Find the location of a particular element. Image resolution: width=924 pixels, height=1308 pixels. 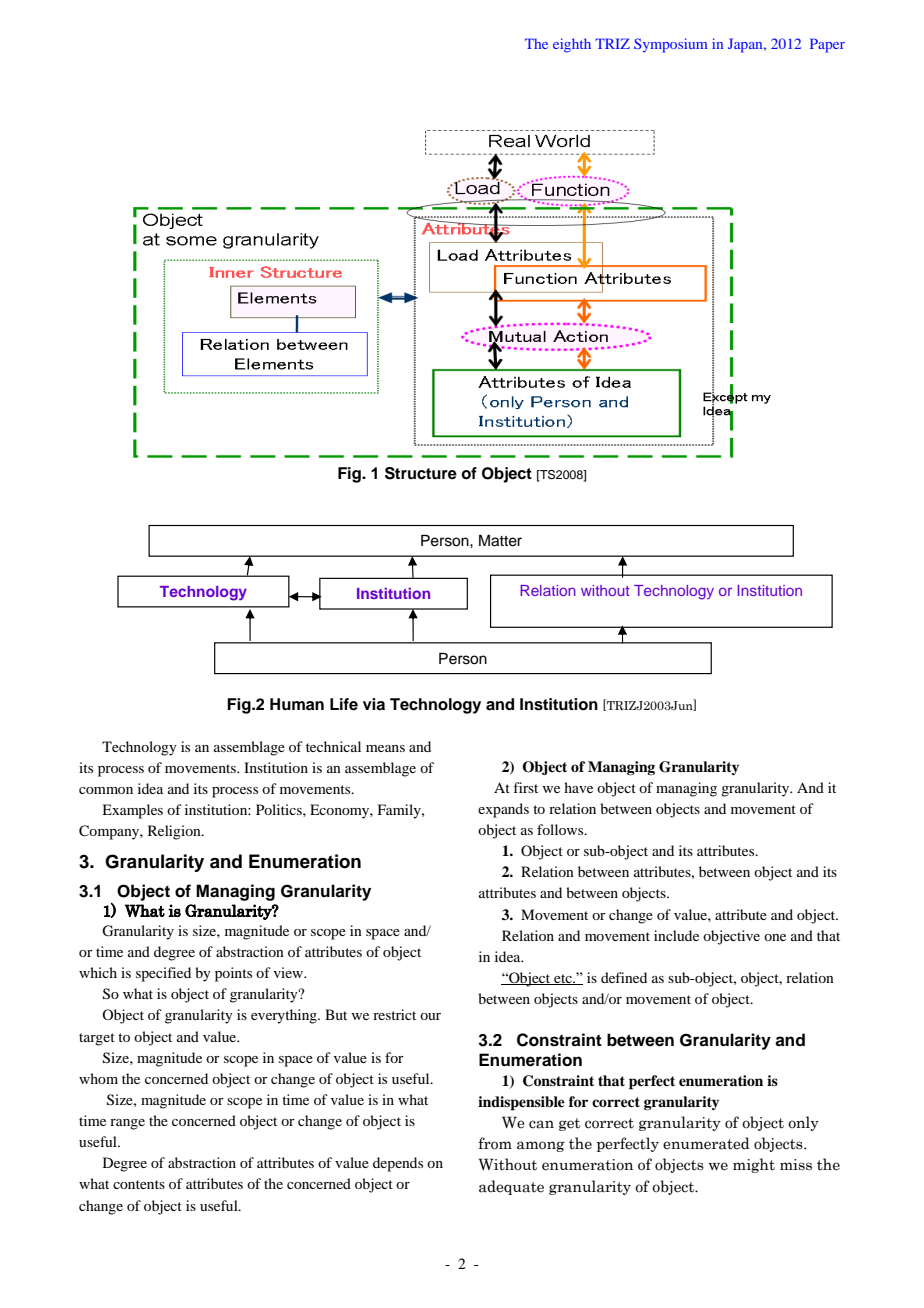

Religion is located at coordinates (175, 832).
